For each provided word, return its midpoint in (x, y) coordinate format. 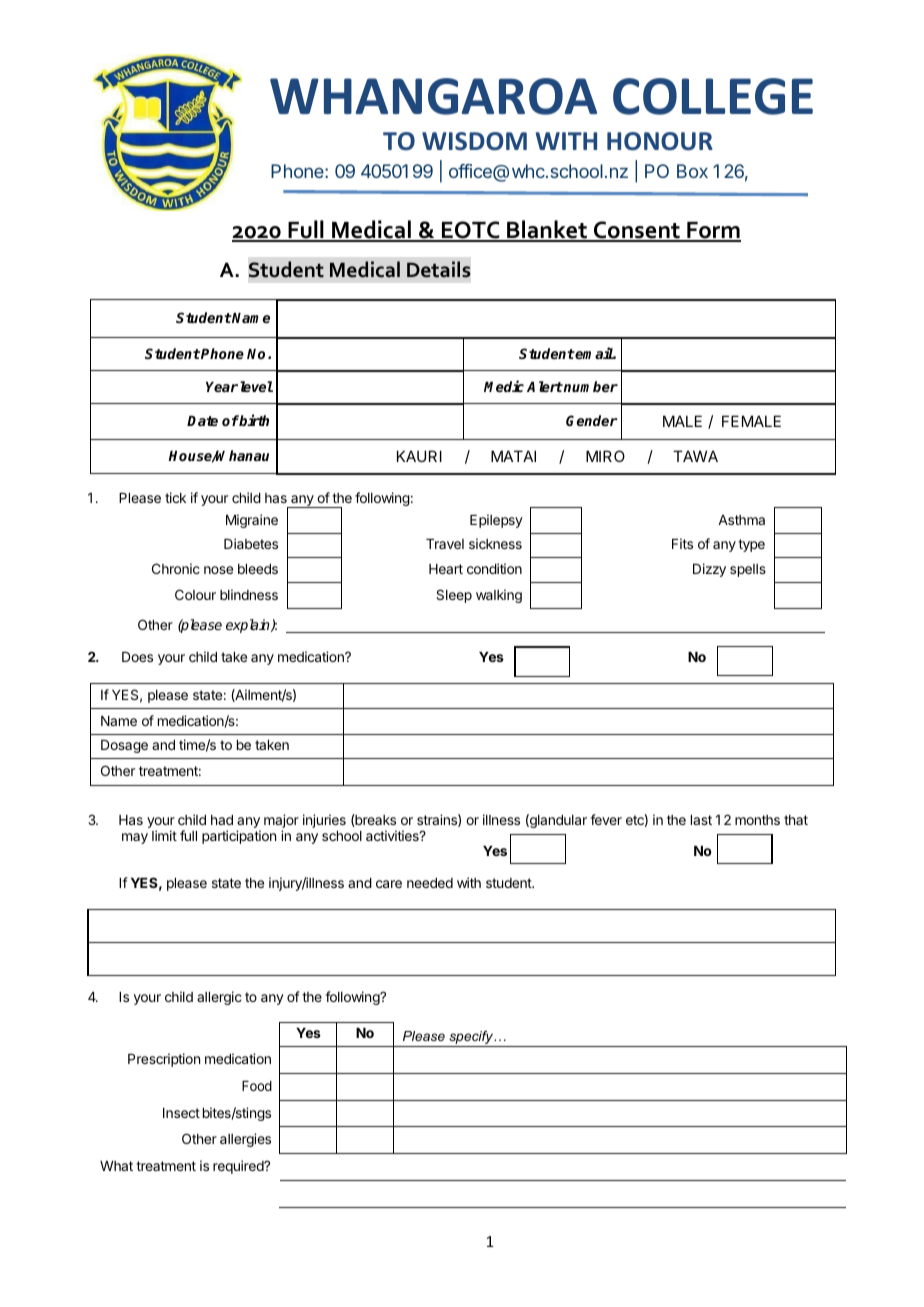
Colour (195, 594)
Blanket (547, 230)
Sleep (454, 596)
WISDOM (474, 141)
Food (257, 1086)
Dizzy (709, 570)
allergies (245, 1140)
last (701, 820)
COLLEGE (713, 96)
